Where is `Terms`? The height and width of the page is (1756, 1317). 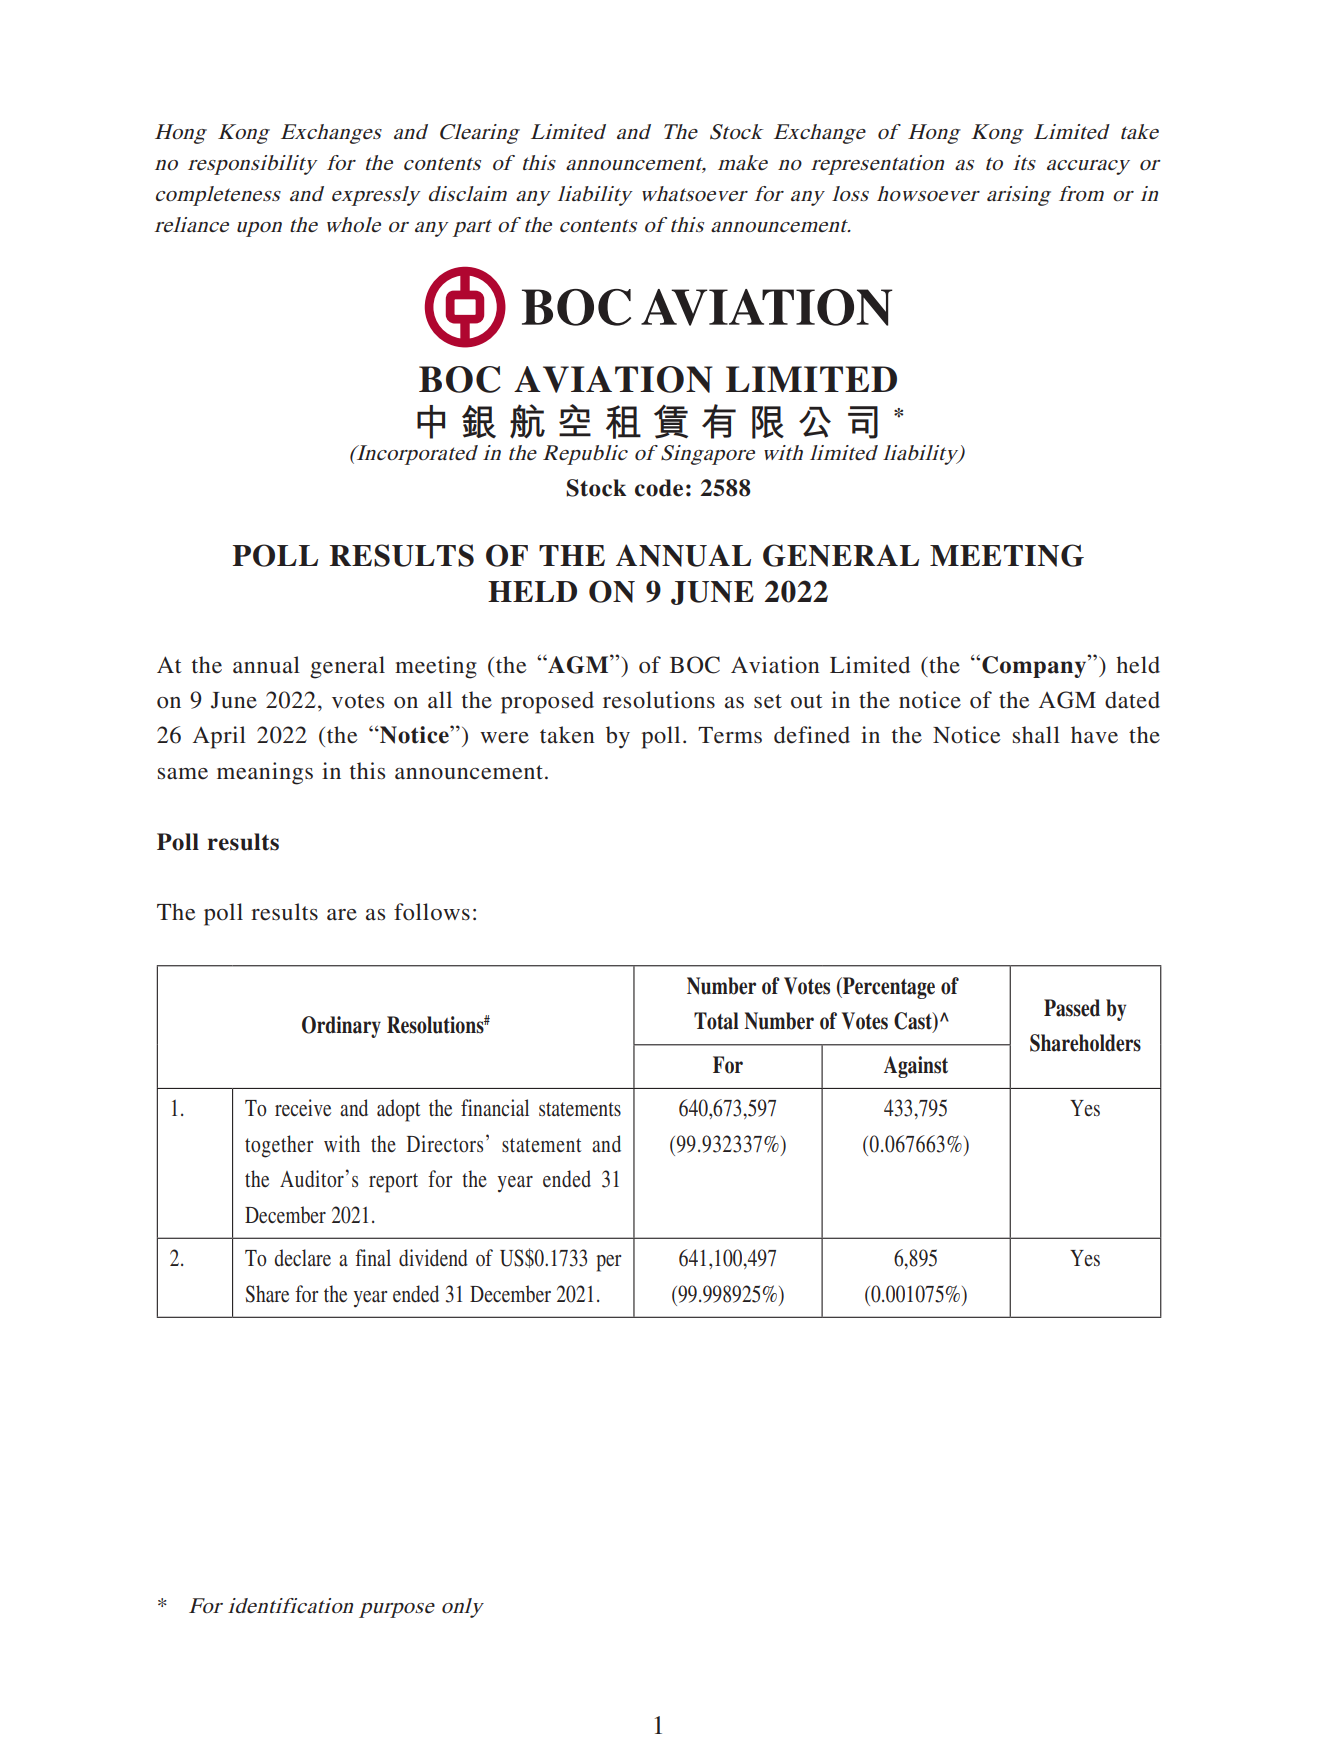 Terms is located at coordinates (730, 735).
